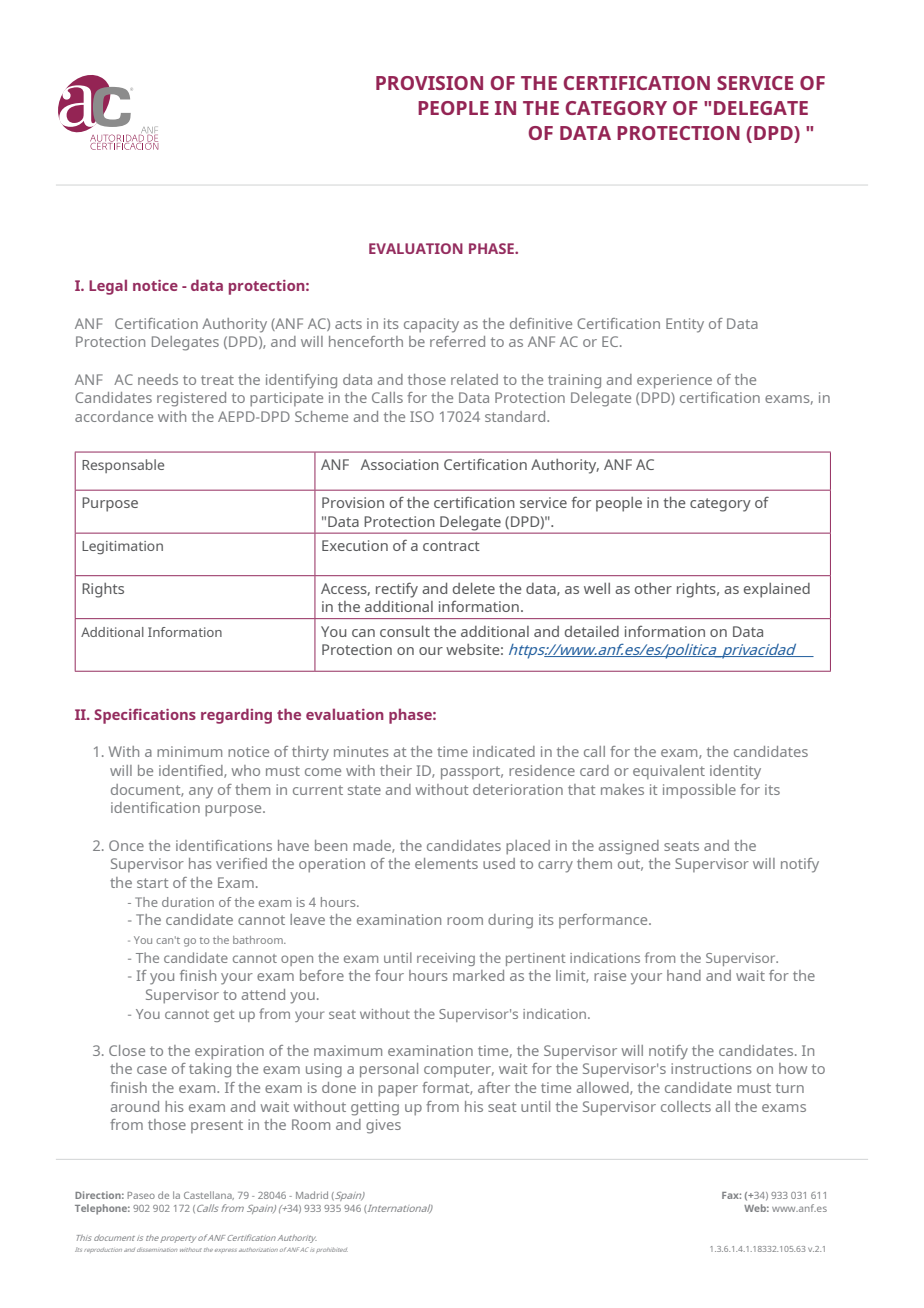 This screenshot has height=1308, width=924. What do you see at coordinates (674, 381) in the screenshot?
I see `experience` at bounding box center [674, 381].
